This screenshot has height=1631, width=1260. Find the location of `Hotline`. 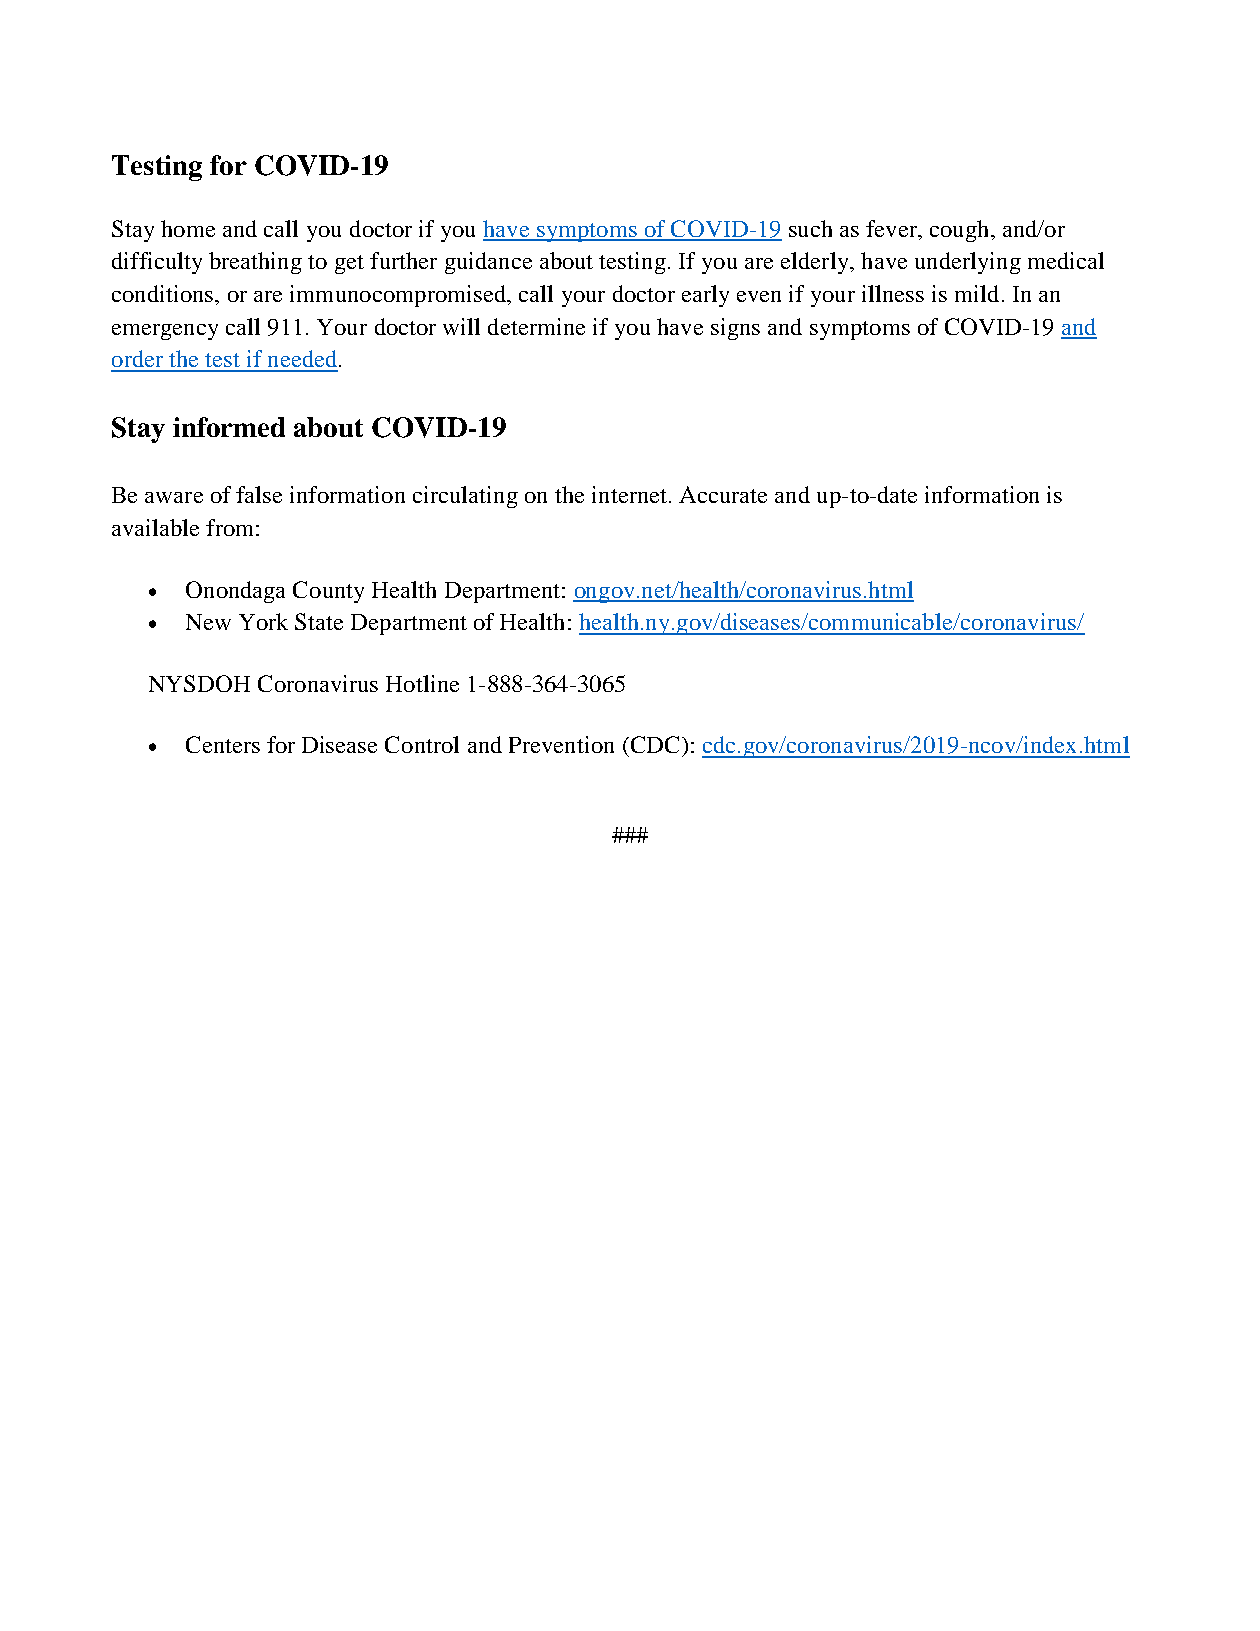

Hotline is located at coordinates (422, 683).
